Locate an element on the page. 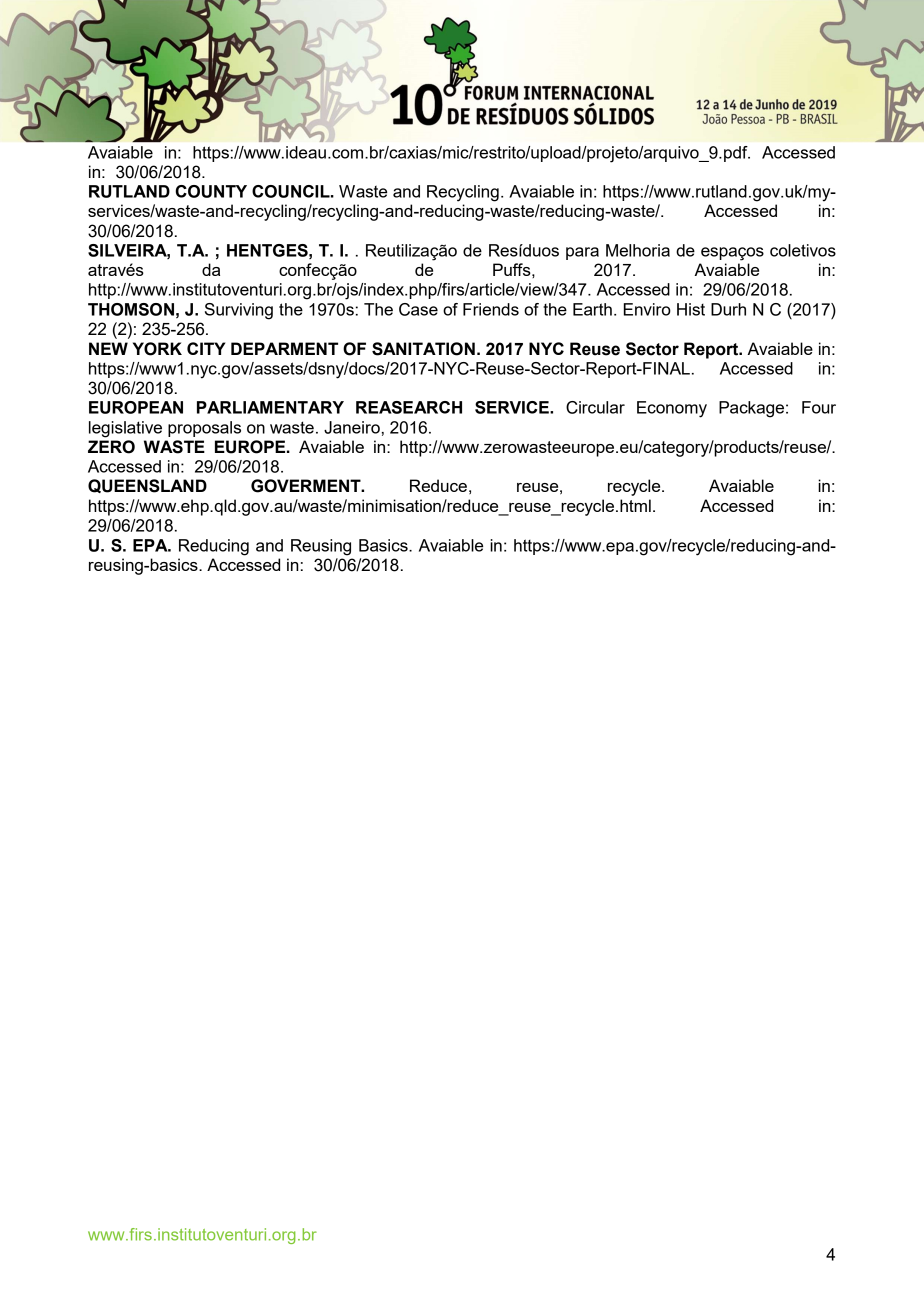 The image size is (924, 1308). Circular is located at coordinates (595, 407).
